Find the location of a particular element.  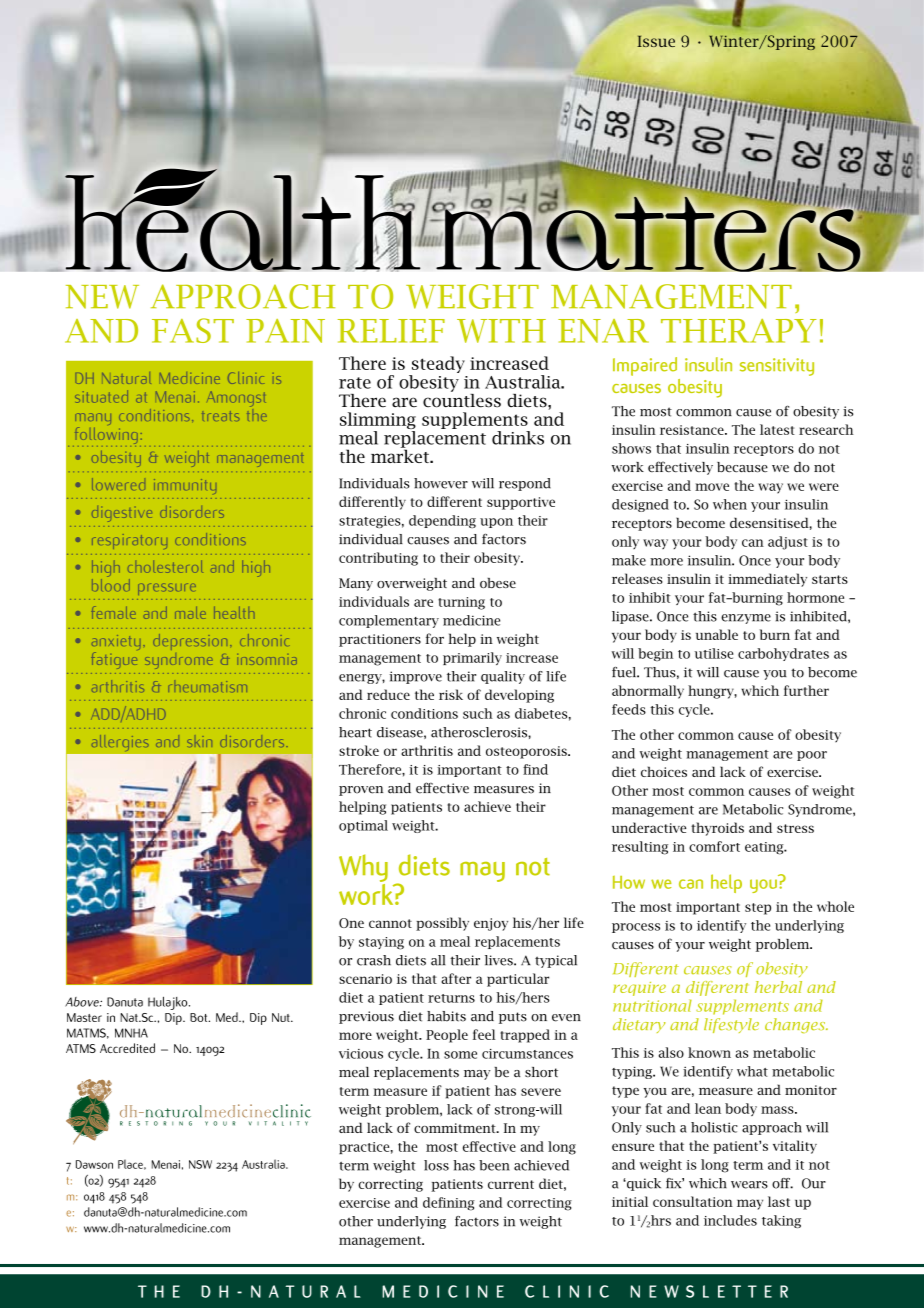

wears is located at coordinates (749, 1185).
